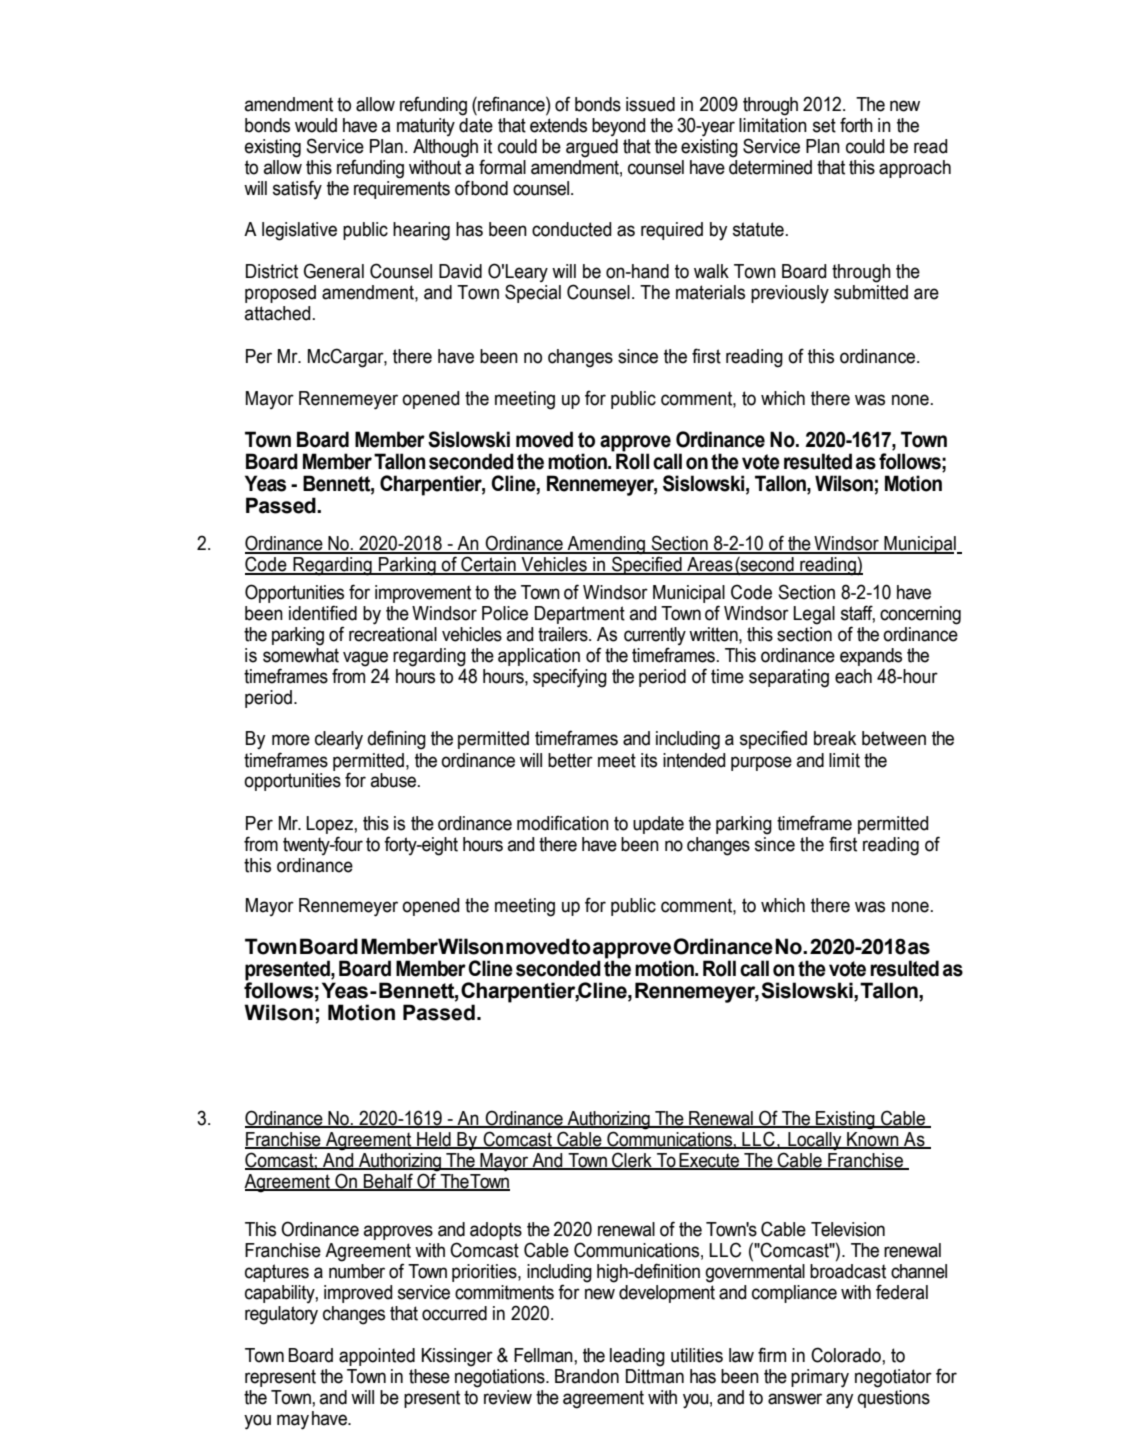  Describe the element at coordinates (835, 738) in the screenshot. I see `break` at that location.
